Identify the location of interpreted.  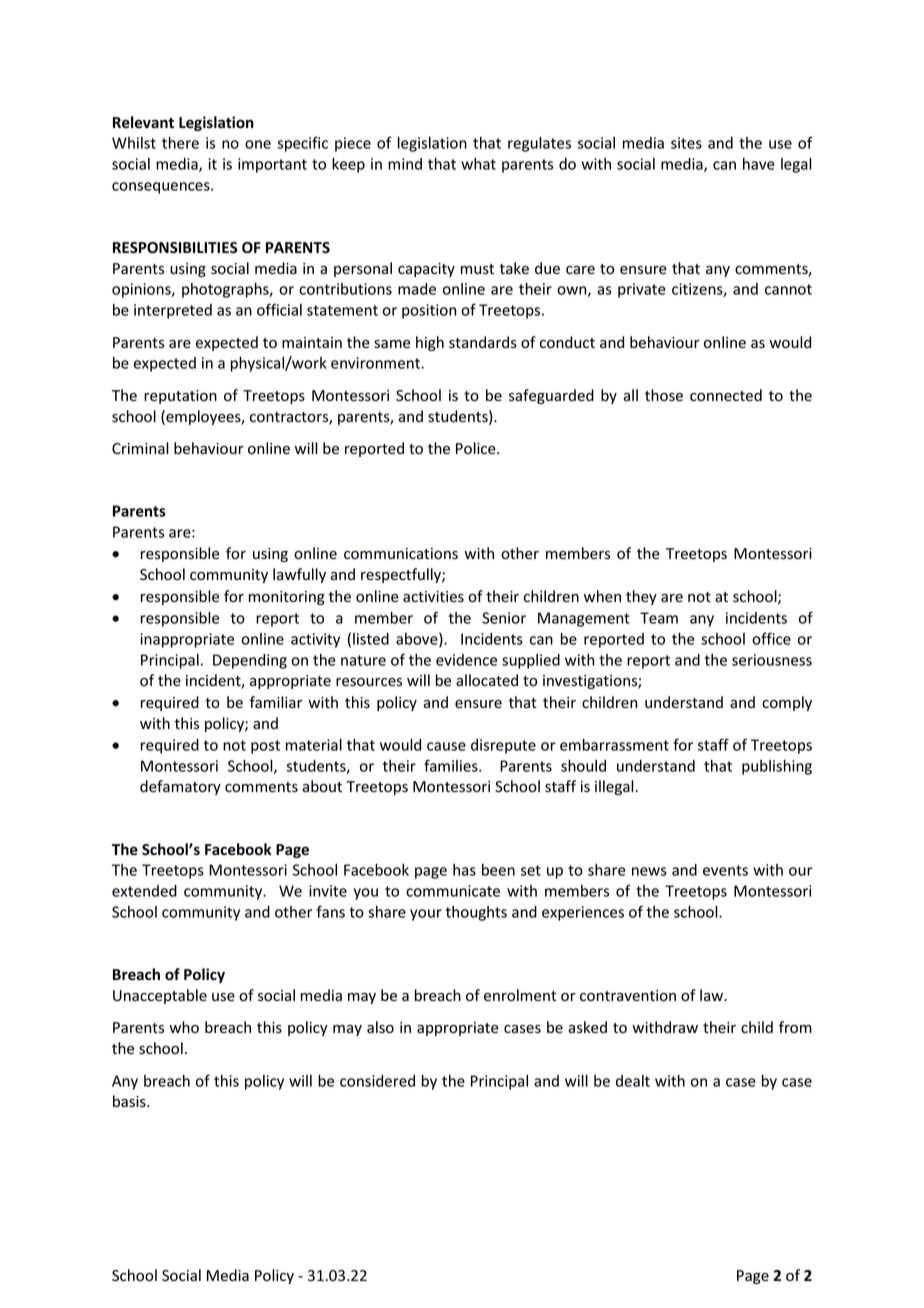
(173, 311).
